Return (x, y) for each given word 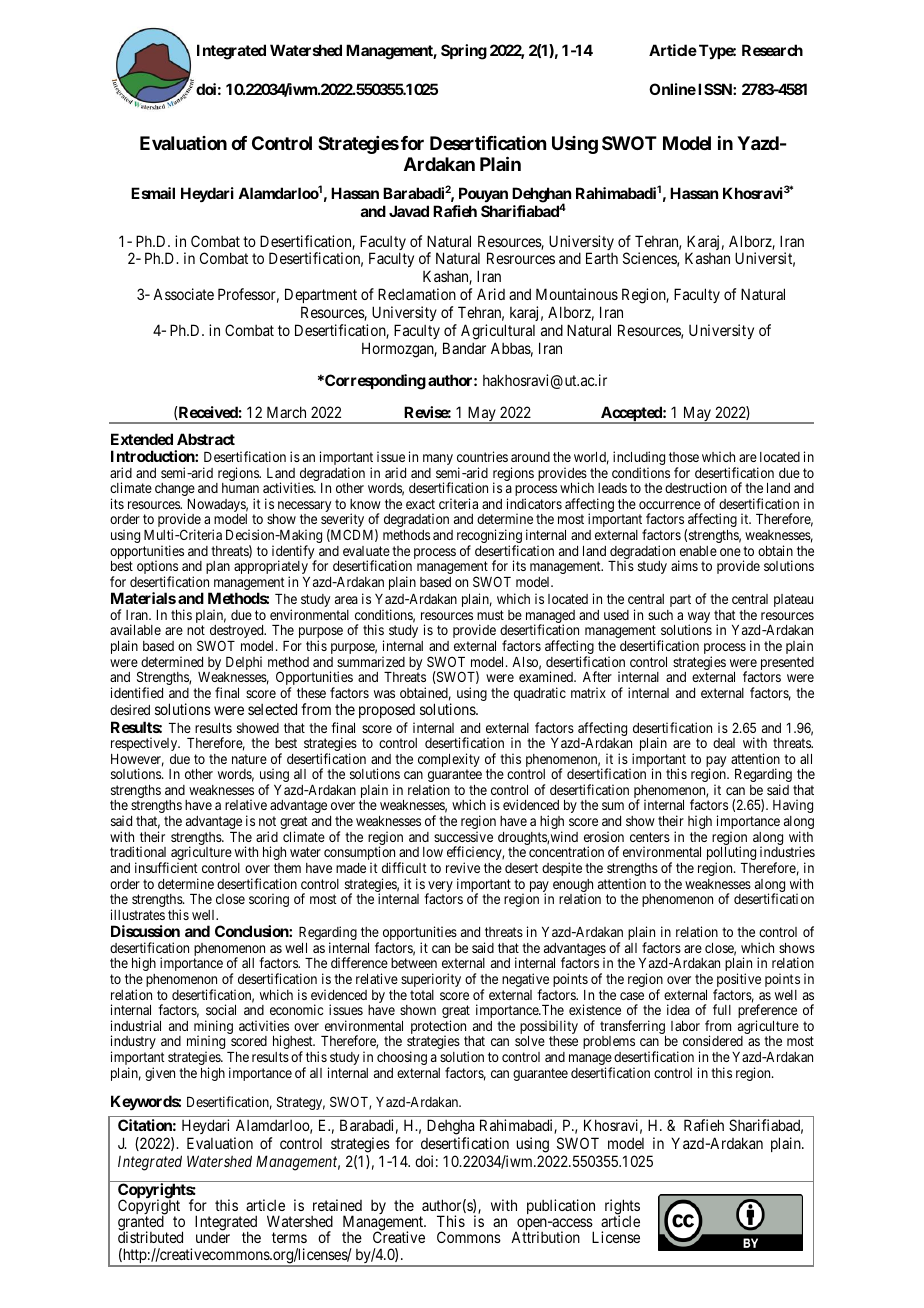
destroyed (238, 633)
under (213, 1237)
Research (772, 50)
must (490, 615)
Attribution (545, 1237)
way (697, 619)
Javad (409, 211)
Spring (464, 52)
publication (561, 1206)
